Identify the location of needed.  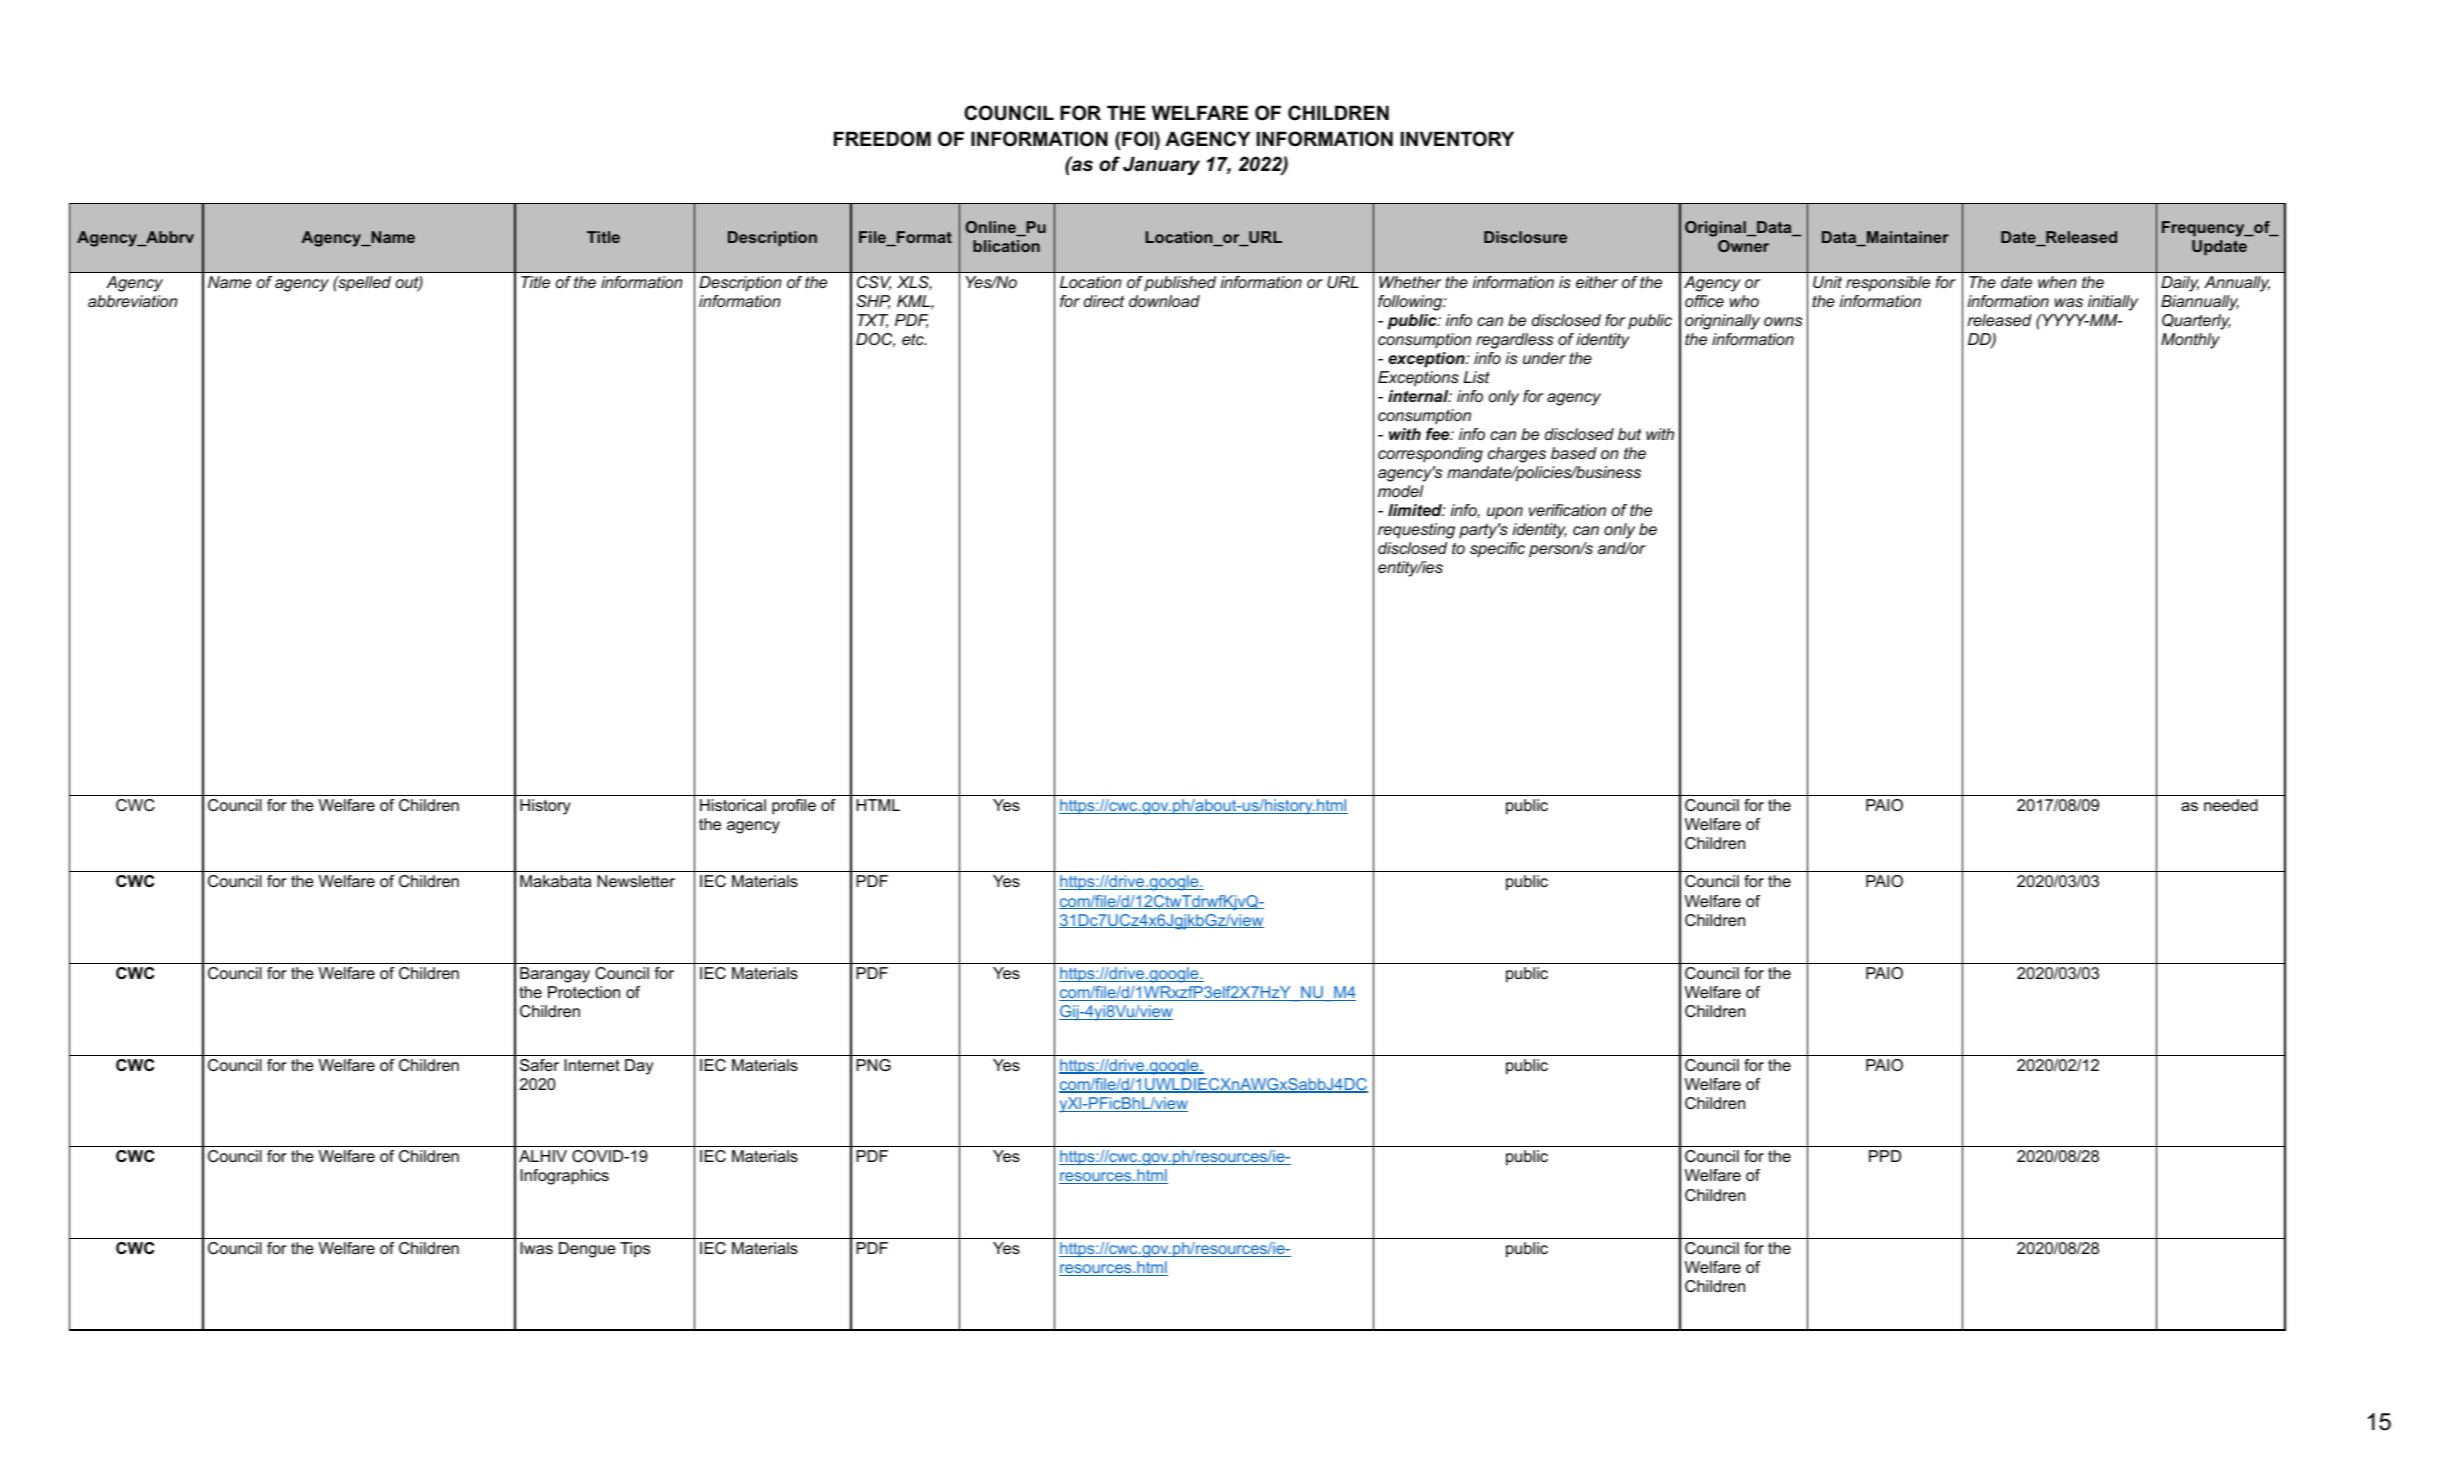
(2231, 805).
